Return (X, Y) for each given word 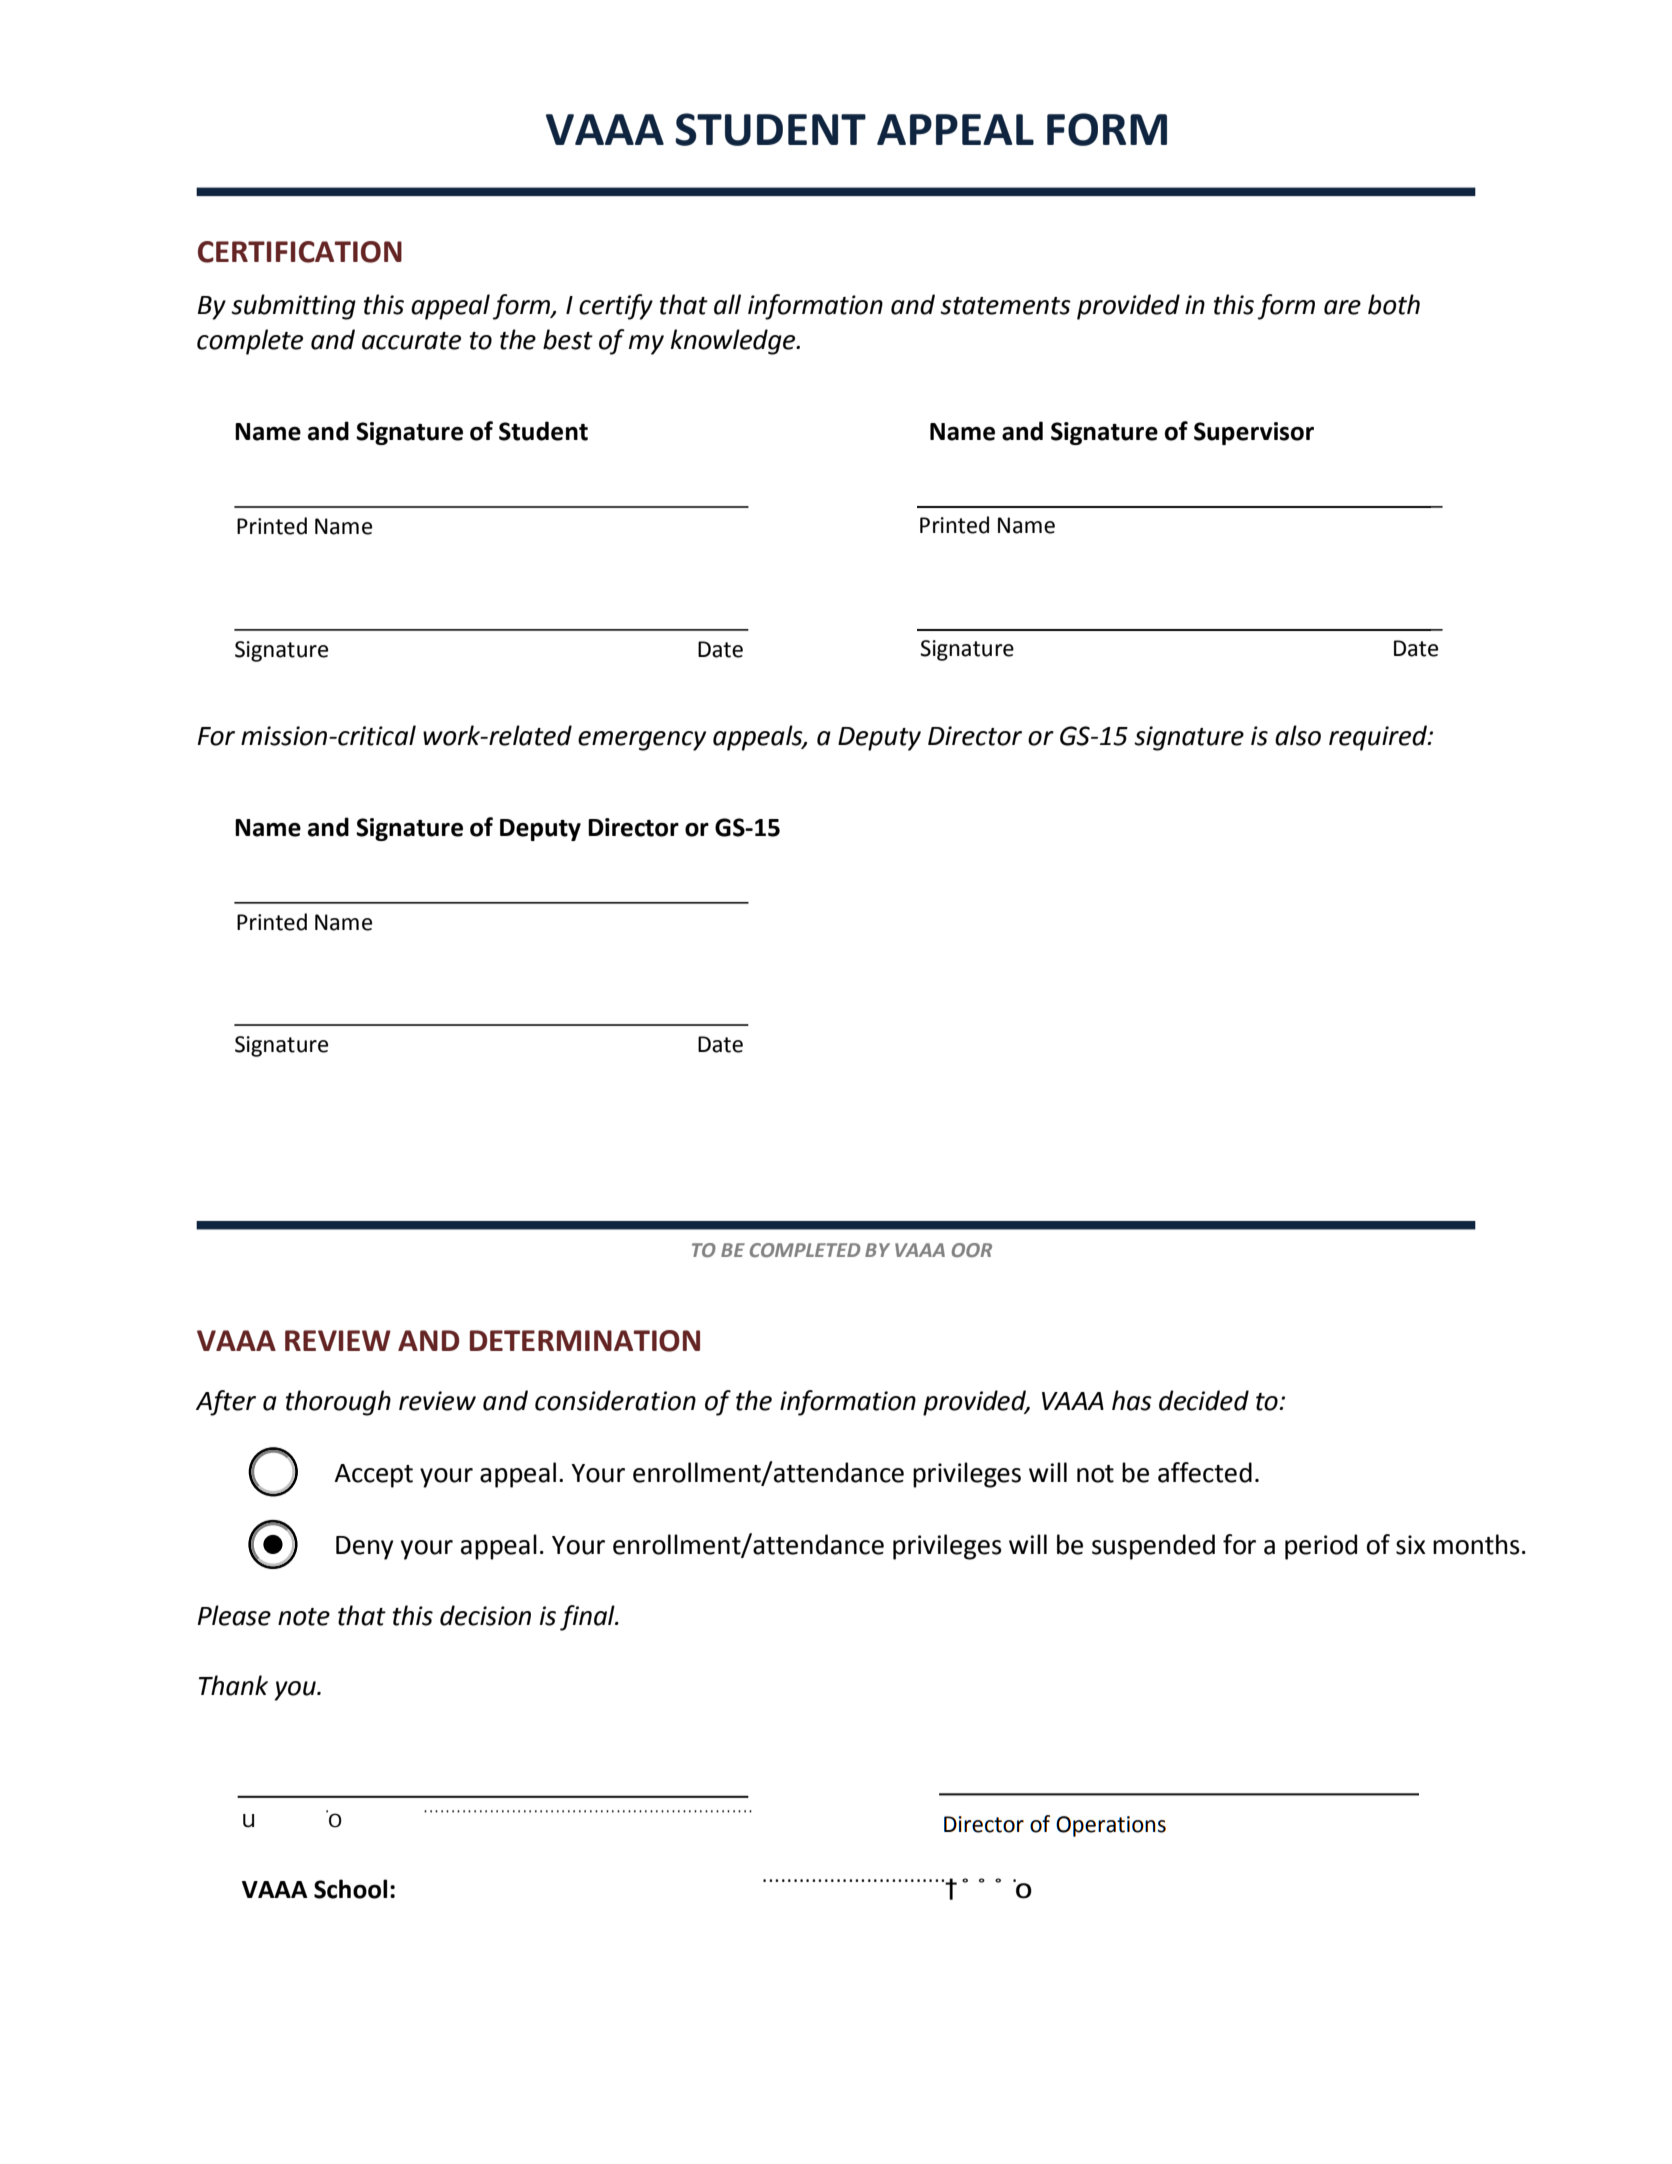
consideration (615, 1400)
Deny (365, 1548)
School (350, 1889)
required (1379, 738)
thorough (338, 1403)
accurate (411, 341)
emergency (642, 741)
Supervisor (1254, 433)
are (1342, 307)
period (1321, 1547)
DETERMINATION (585, 1341)
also (1298, 735)
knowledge (734, 342)
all (727, 304)
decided (1204, 1400)
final (588, 1618)
